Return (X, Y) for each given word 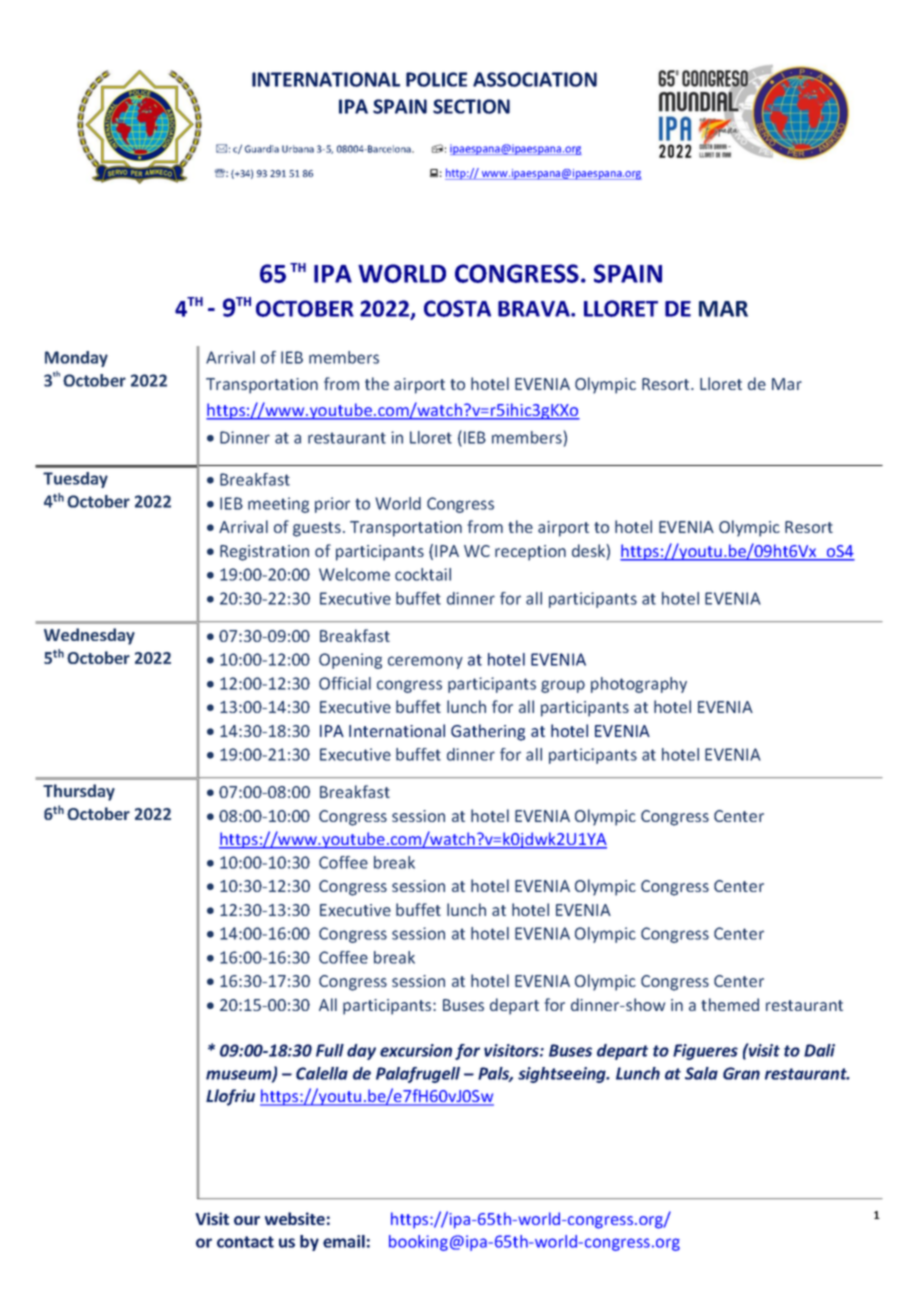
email (344, 1241)
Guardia (262, 149)
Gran (741, 1073)
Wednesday (89, 636)
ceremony (425, 662)
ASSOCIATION (535, 79)
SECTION (471, 106)
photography (639, 685)
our (247, 1220)
